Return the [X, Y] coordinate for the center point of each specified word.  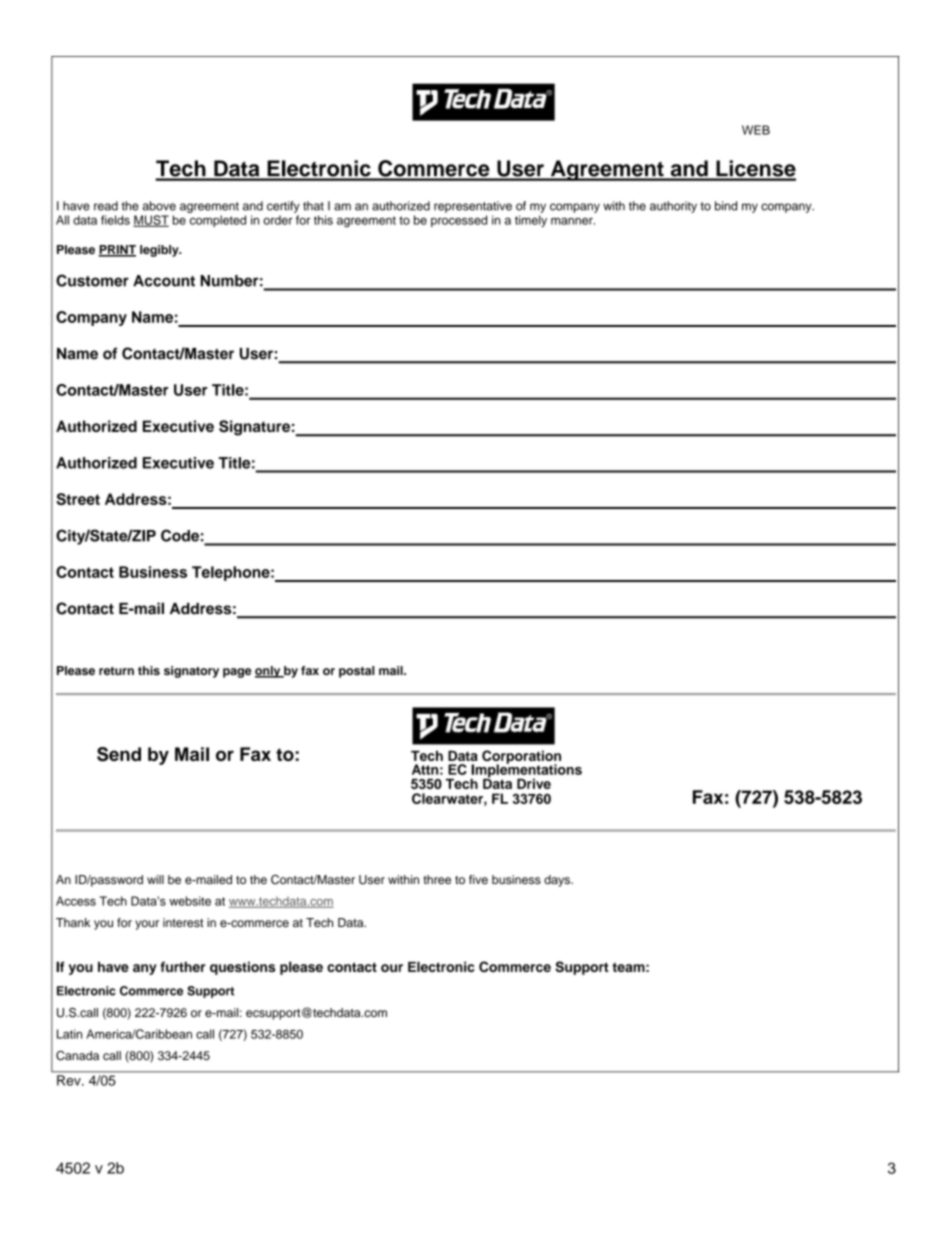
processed [459, 221]
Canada [77, 1056]
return [116, 671]
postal [356, 672]
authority [673, 207]
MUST [151, 221]
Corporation [521, 758]
